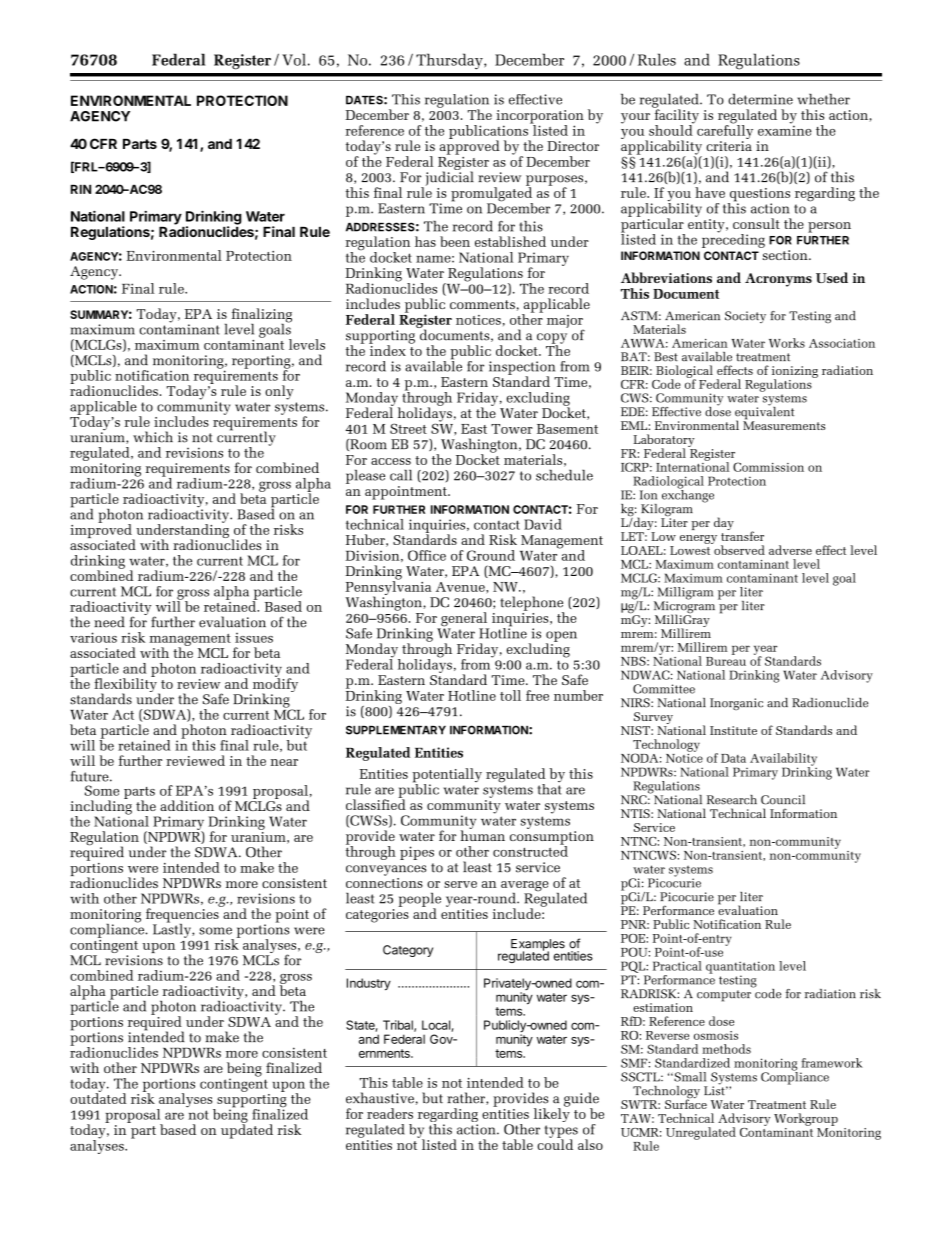  Describe the element at coordinates (467, 1098) in the image. I see `rather` at that location.
